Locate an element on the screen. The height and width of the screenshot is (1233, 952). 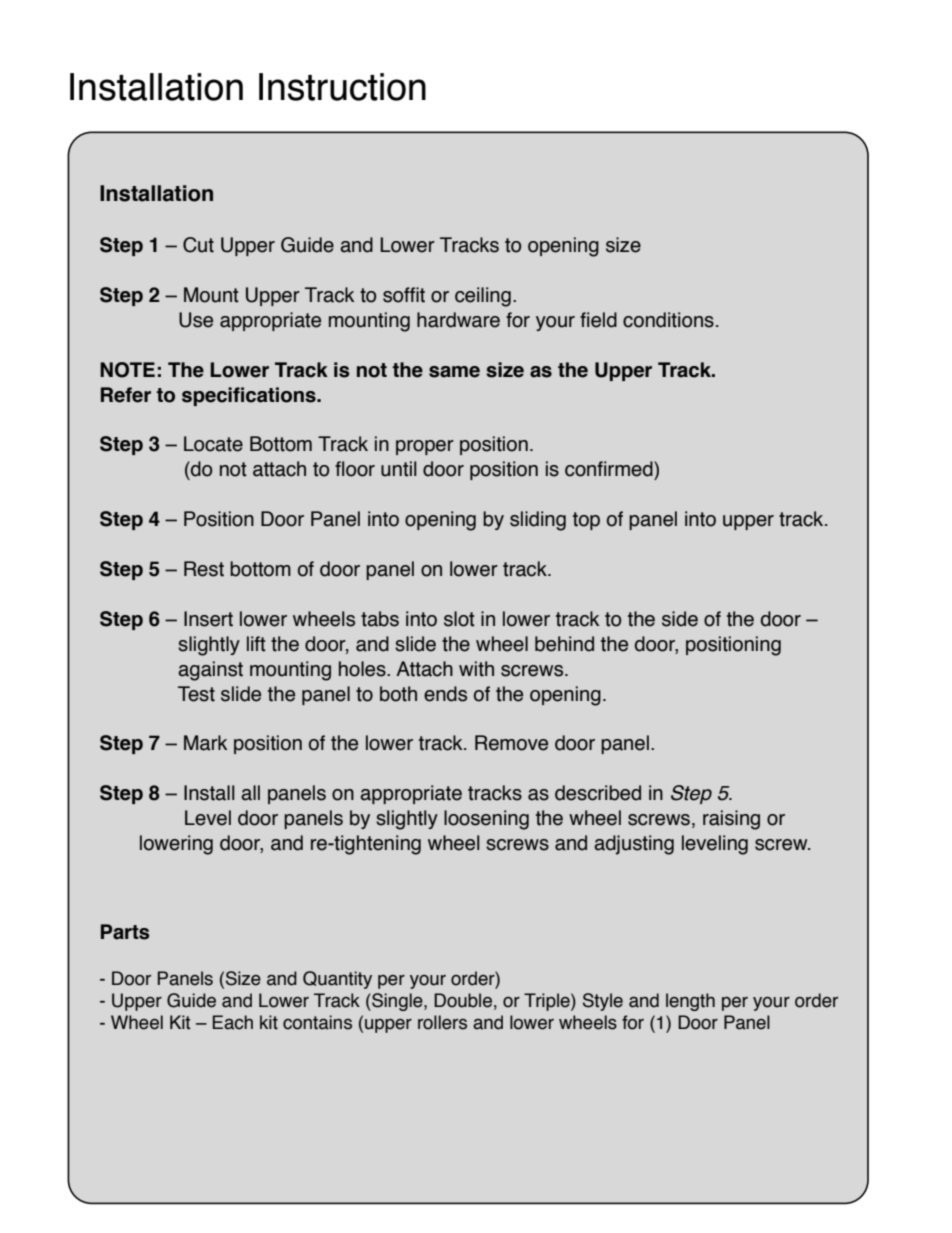
Rest is located at coordinates (204, 569).
